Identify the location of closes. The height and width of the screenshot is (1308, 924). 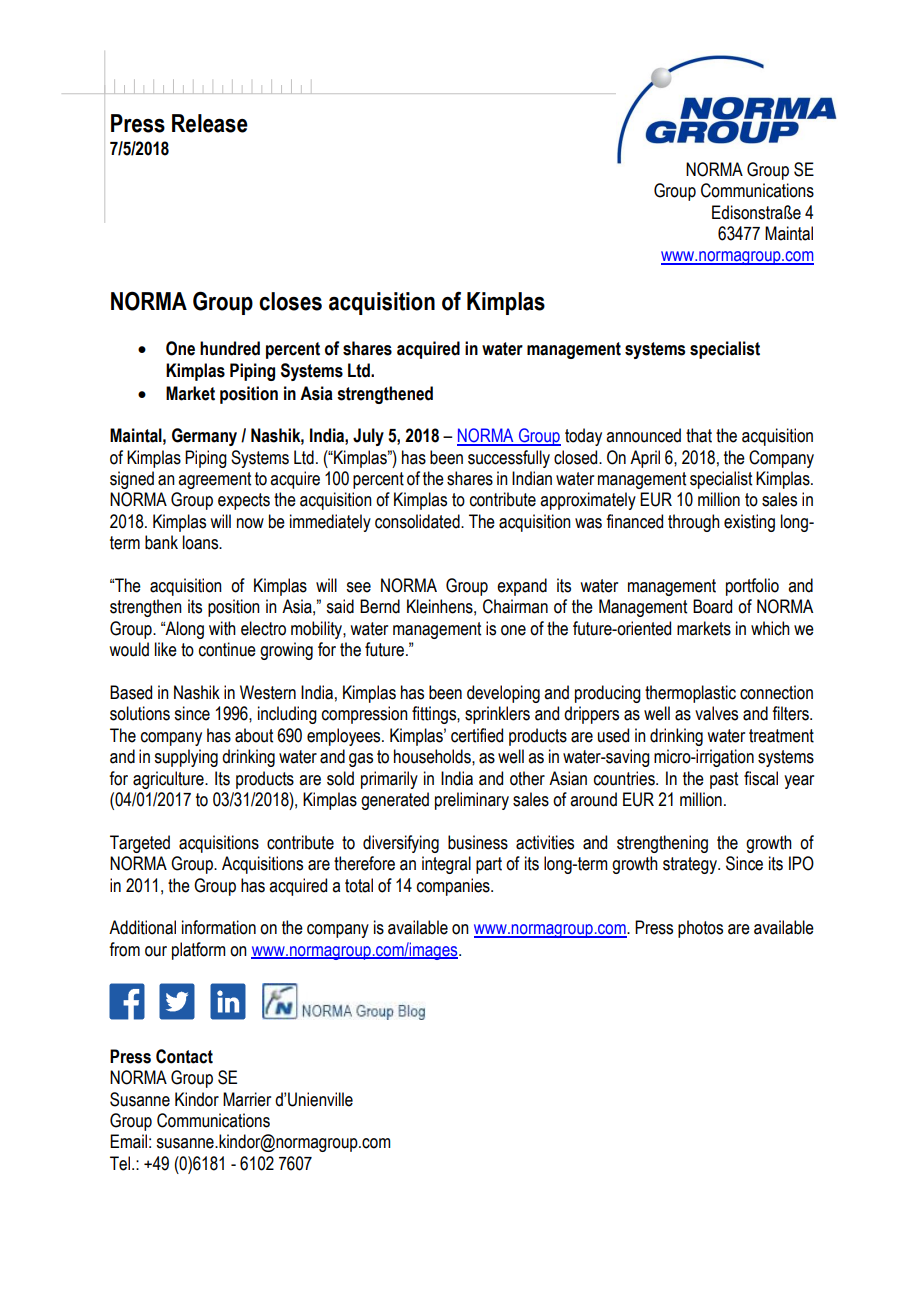
(290, 301).
